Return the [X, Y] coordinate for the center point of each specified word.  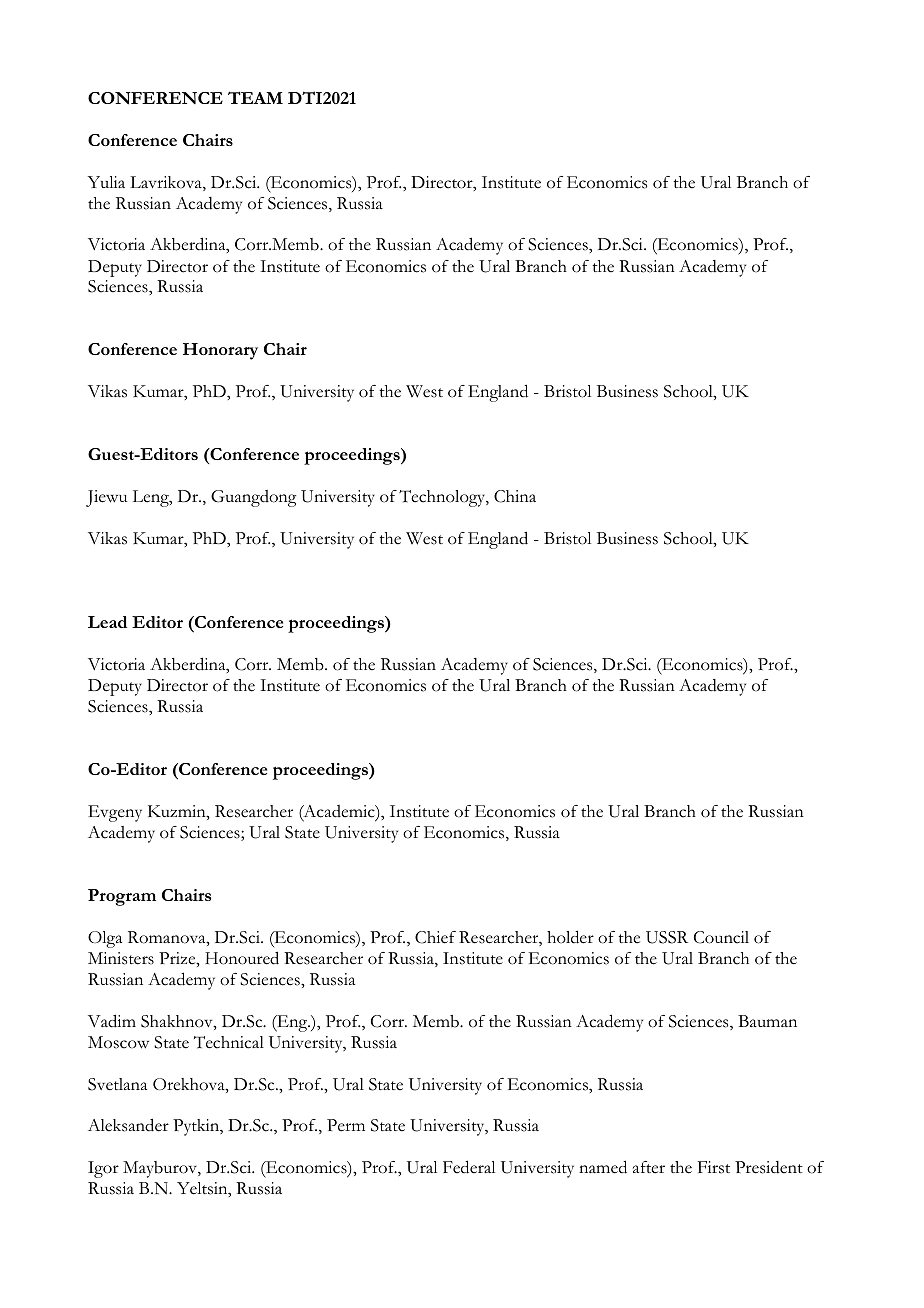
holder [570, 937]
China [515, 496]
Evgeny [115, 813]
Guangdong [253, 498]
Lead [107, 622]
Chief [435, 937]
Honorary [220, 351]
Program [122, 897]
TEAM [255, 97]
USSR [667, 937]
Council [721, 937]
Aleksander [128, 1125]
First [714, 1167]
